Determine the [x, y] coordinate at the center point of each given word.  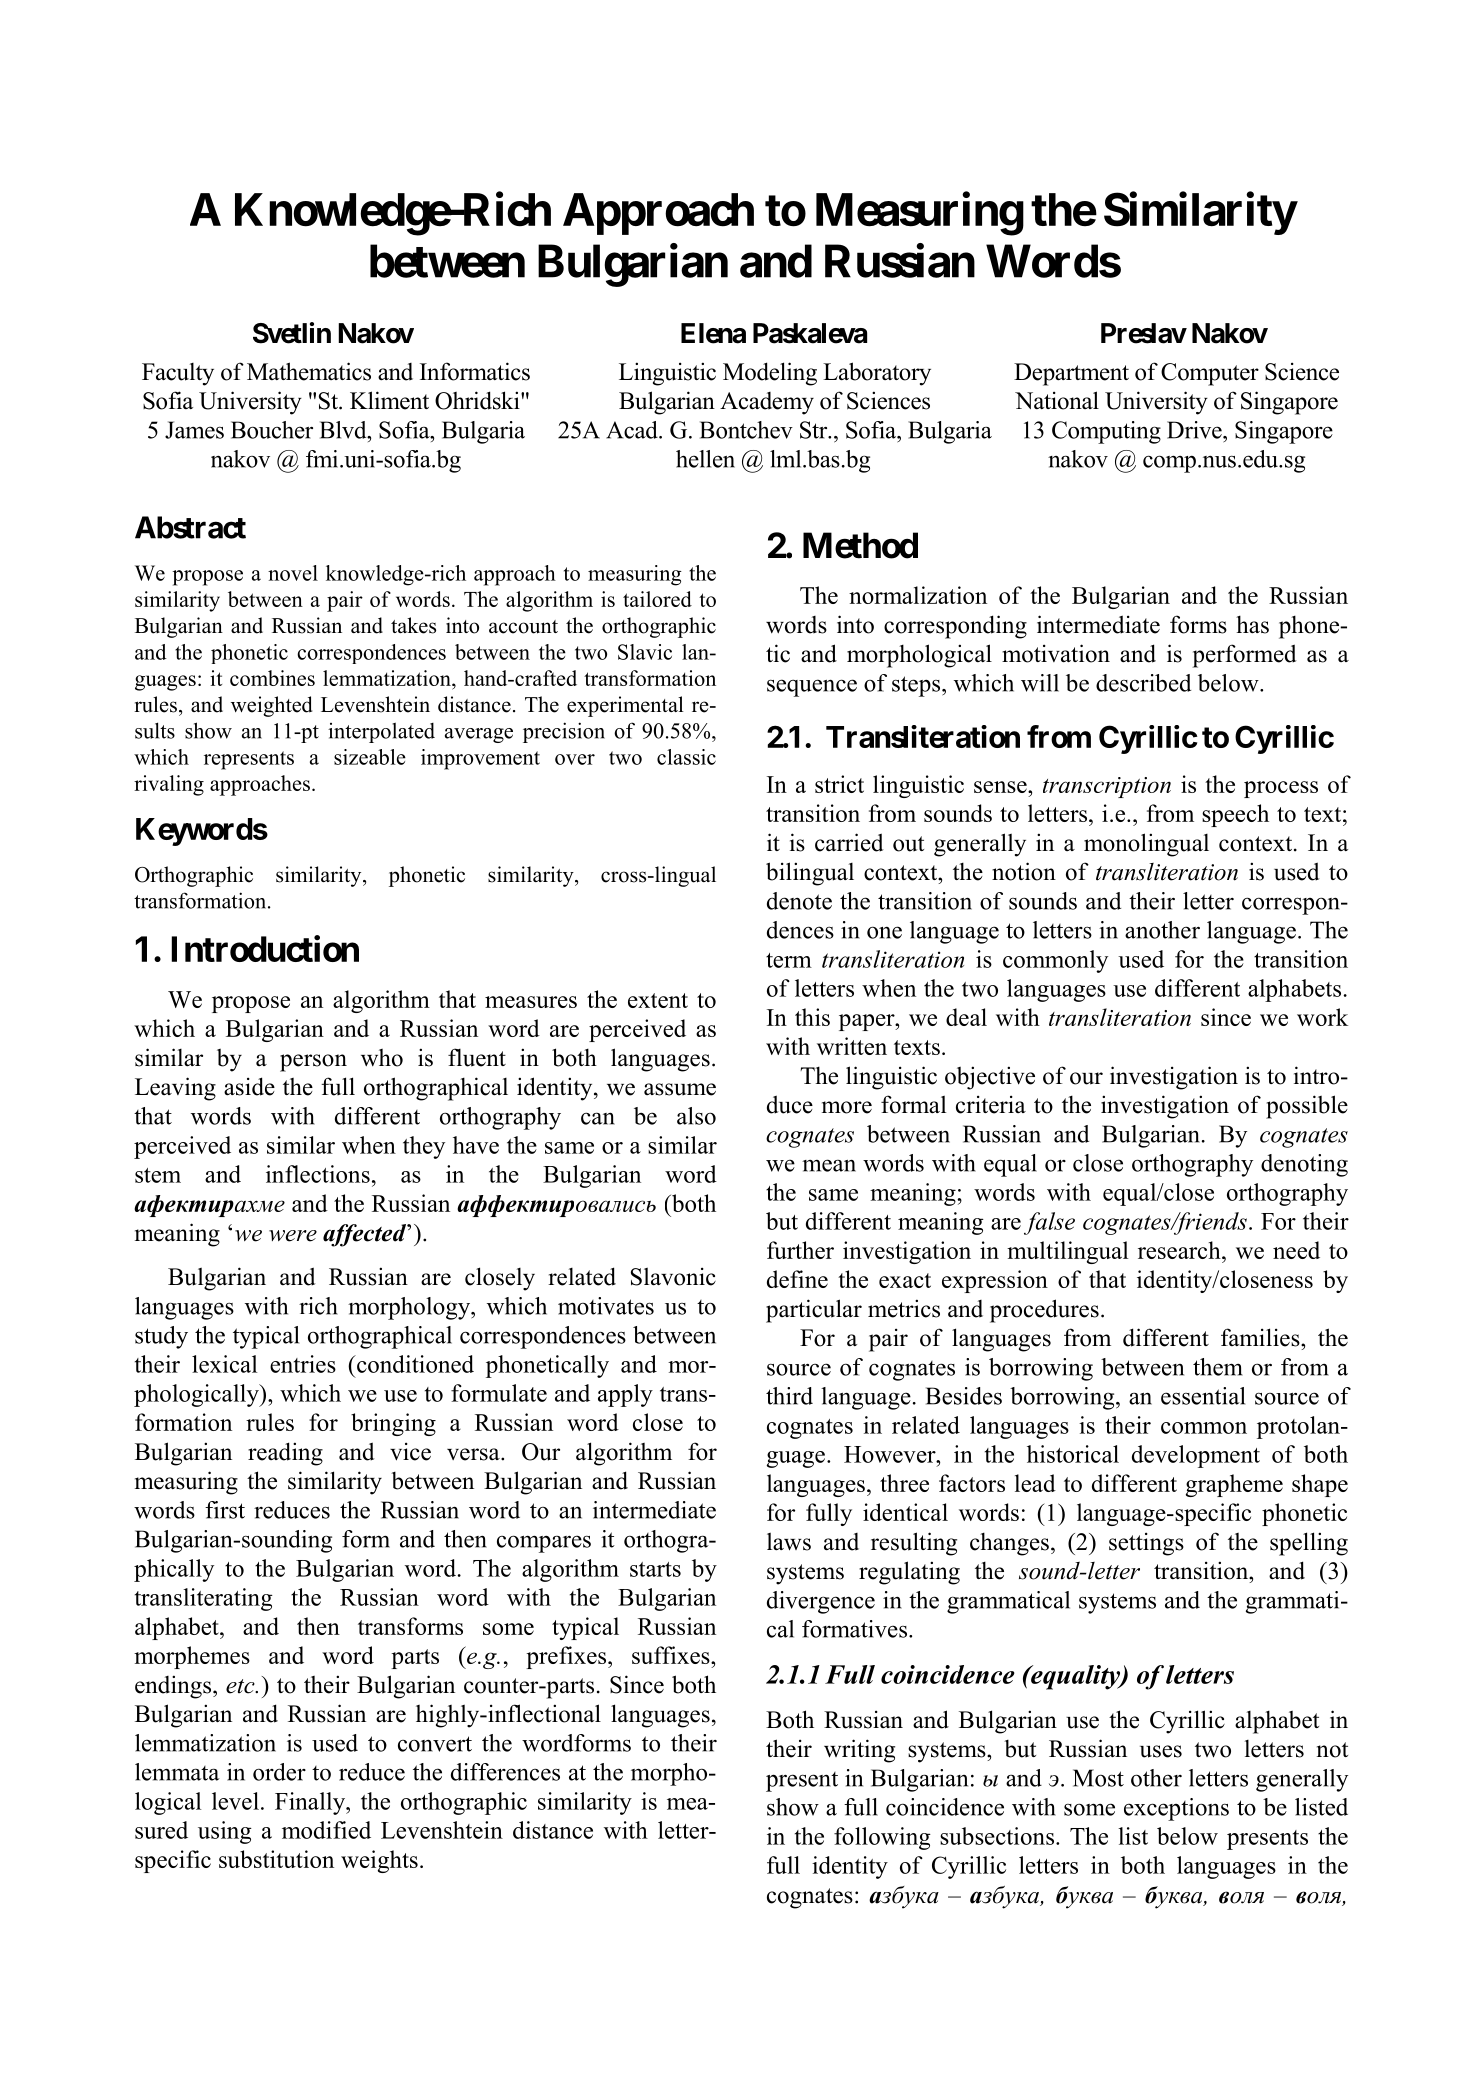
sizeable [370, 757]
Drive [1195, 430]
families [1261, 1337]
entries [303, 1364]
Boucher [272, 430]
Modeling [770, 374]
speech [1235, 815]
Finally [311, 1803]
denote [799, 901]
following [882, 1838]
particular [814, 1311]
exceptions [1176, 1809]
